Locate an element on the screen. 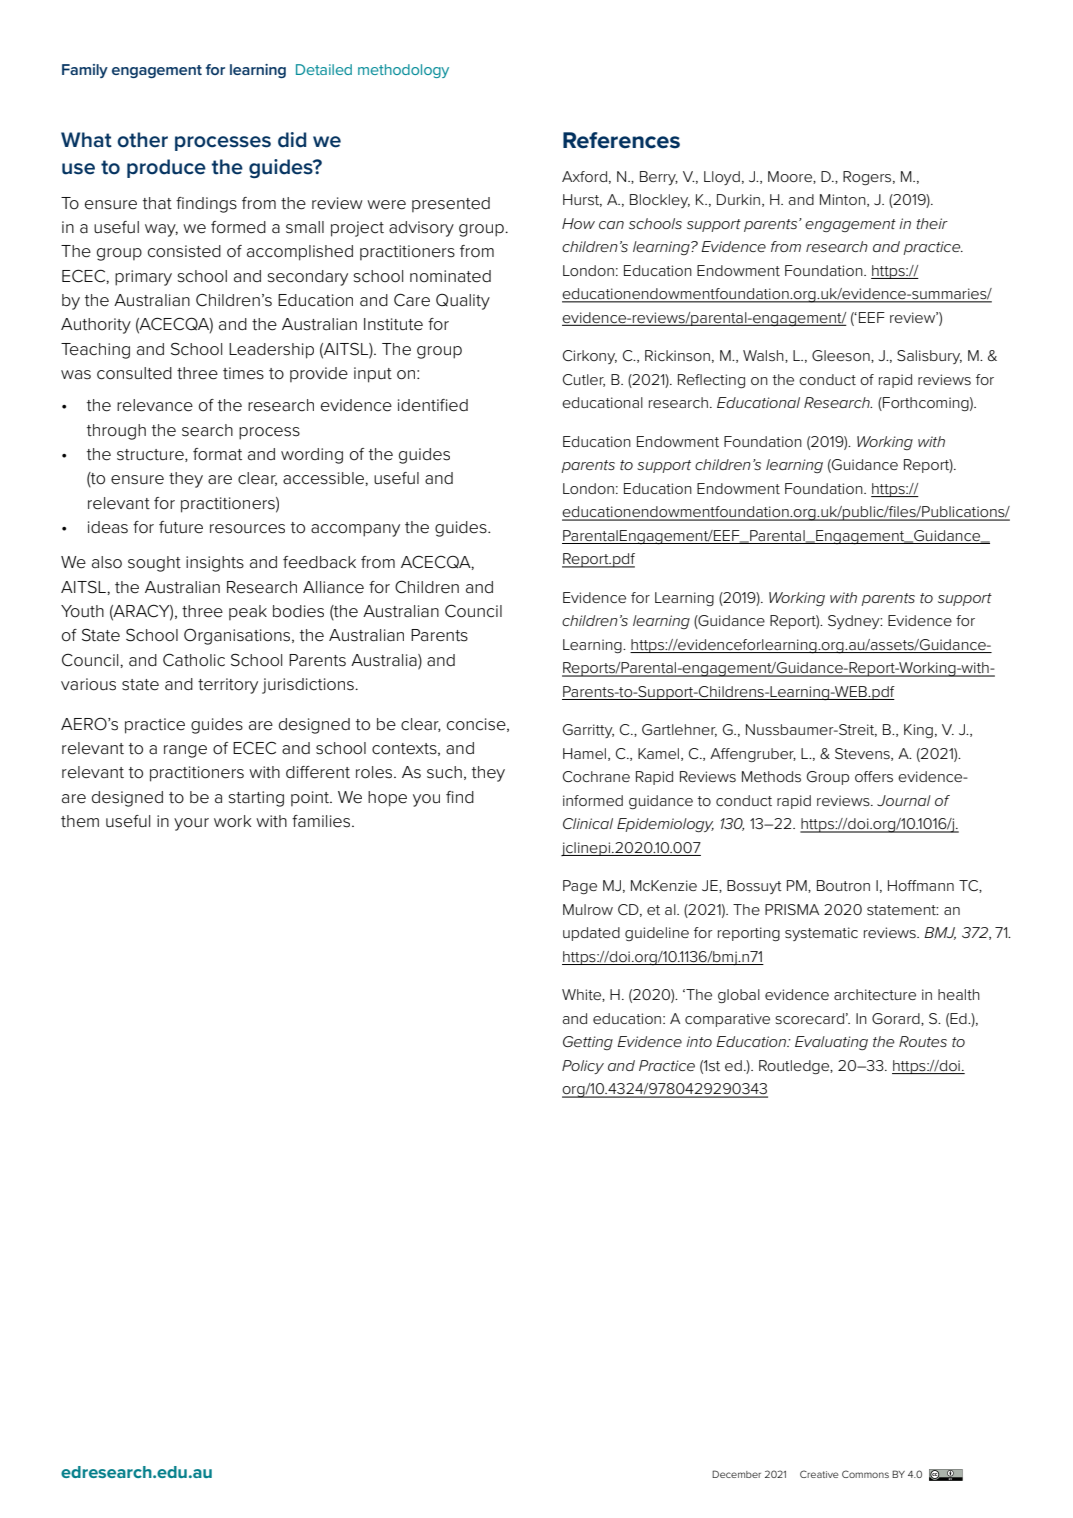 The height and width of the screenshot is (1518, 1073). accompany is located at coordinates (355, 530).
